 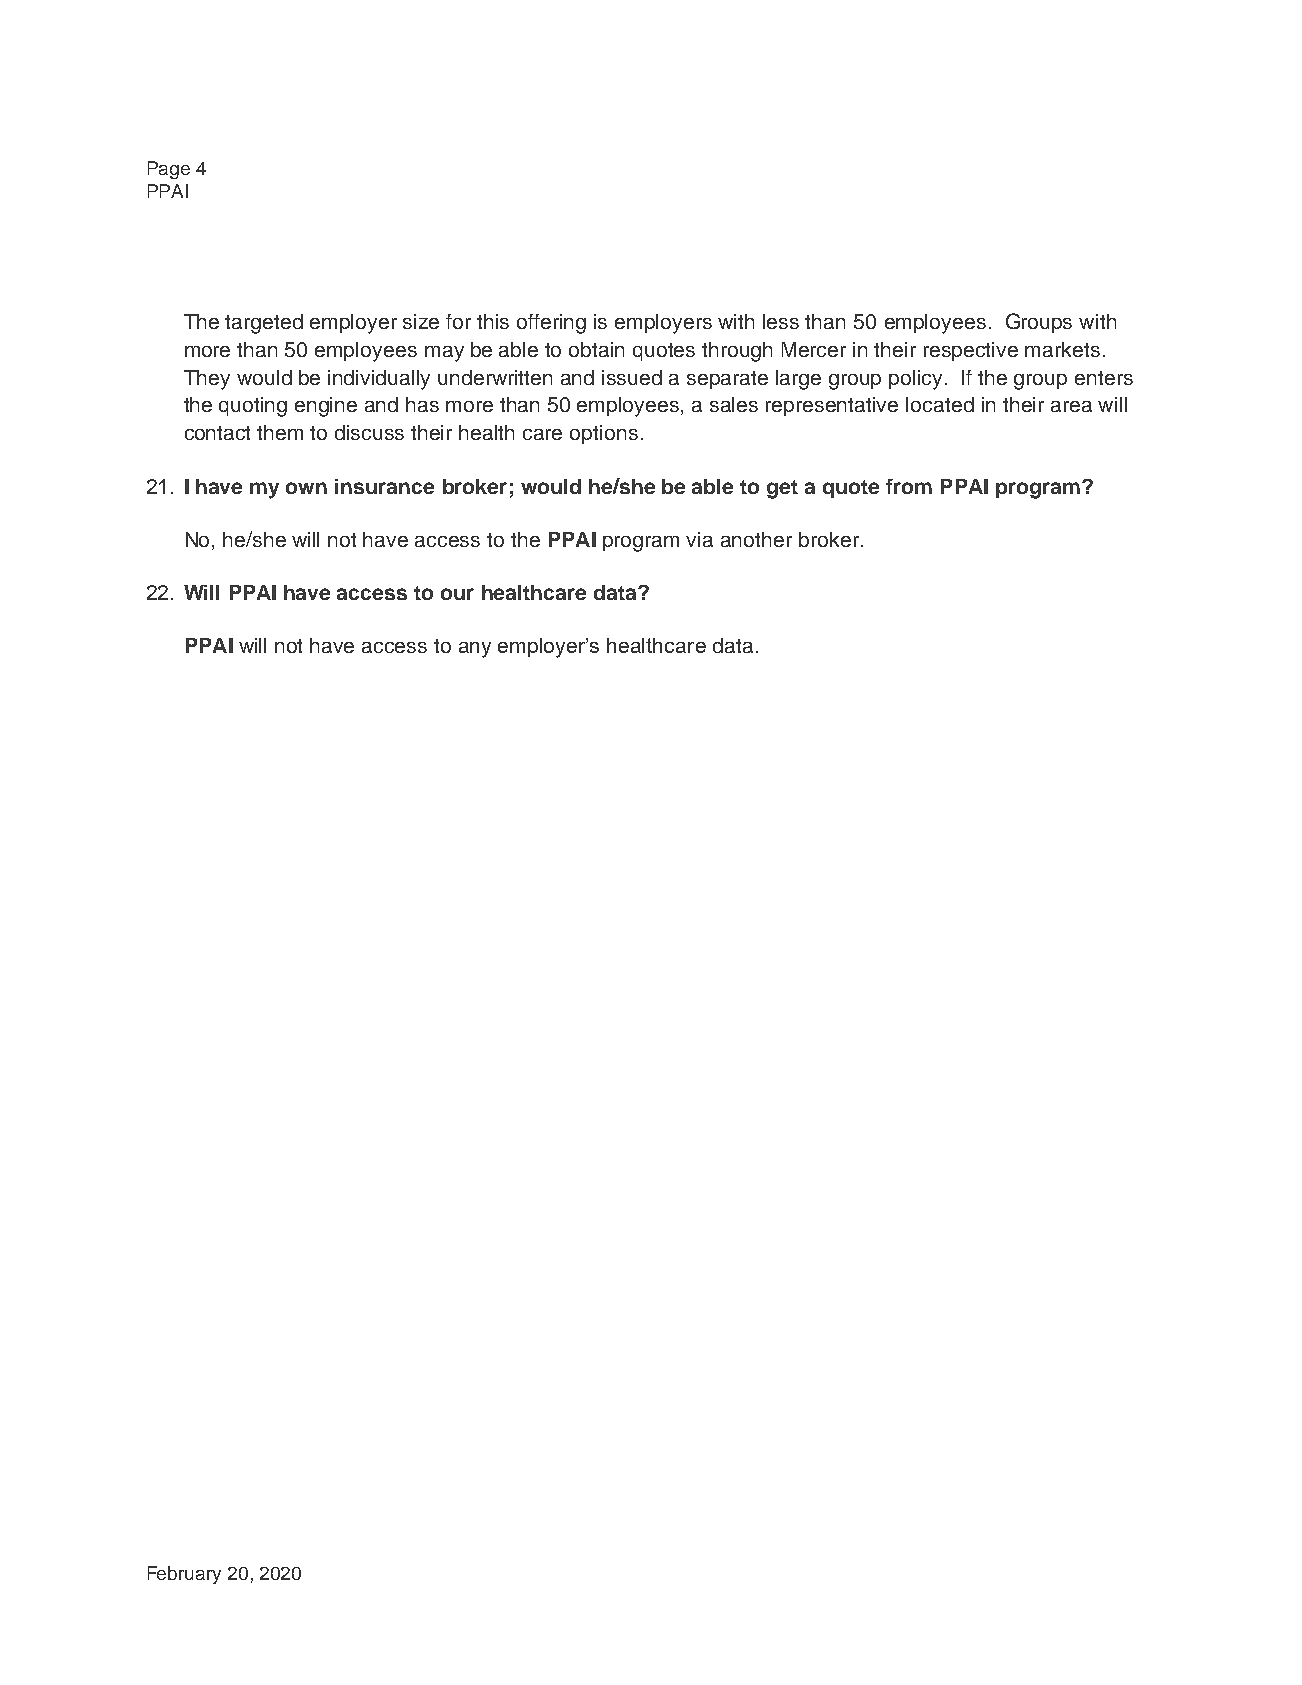 What do you see at coordinates (280, 432) in the image?
I see `them` at bounding box center [280, 432].
